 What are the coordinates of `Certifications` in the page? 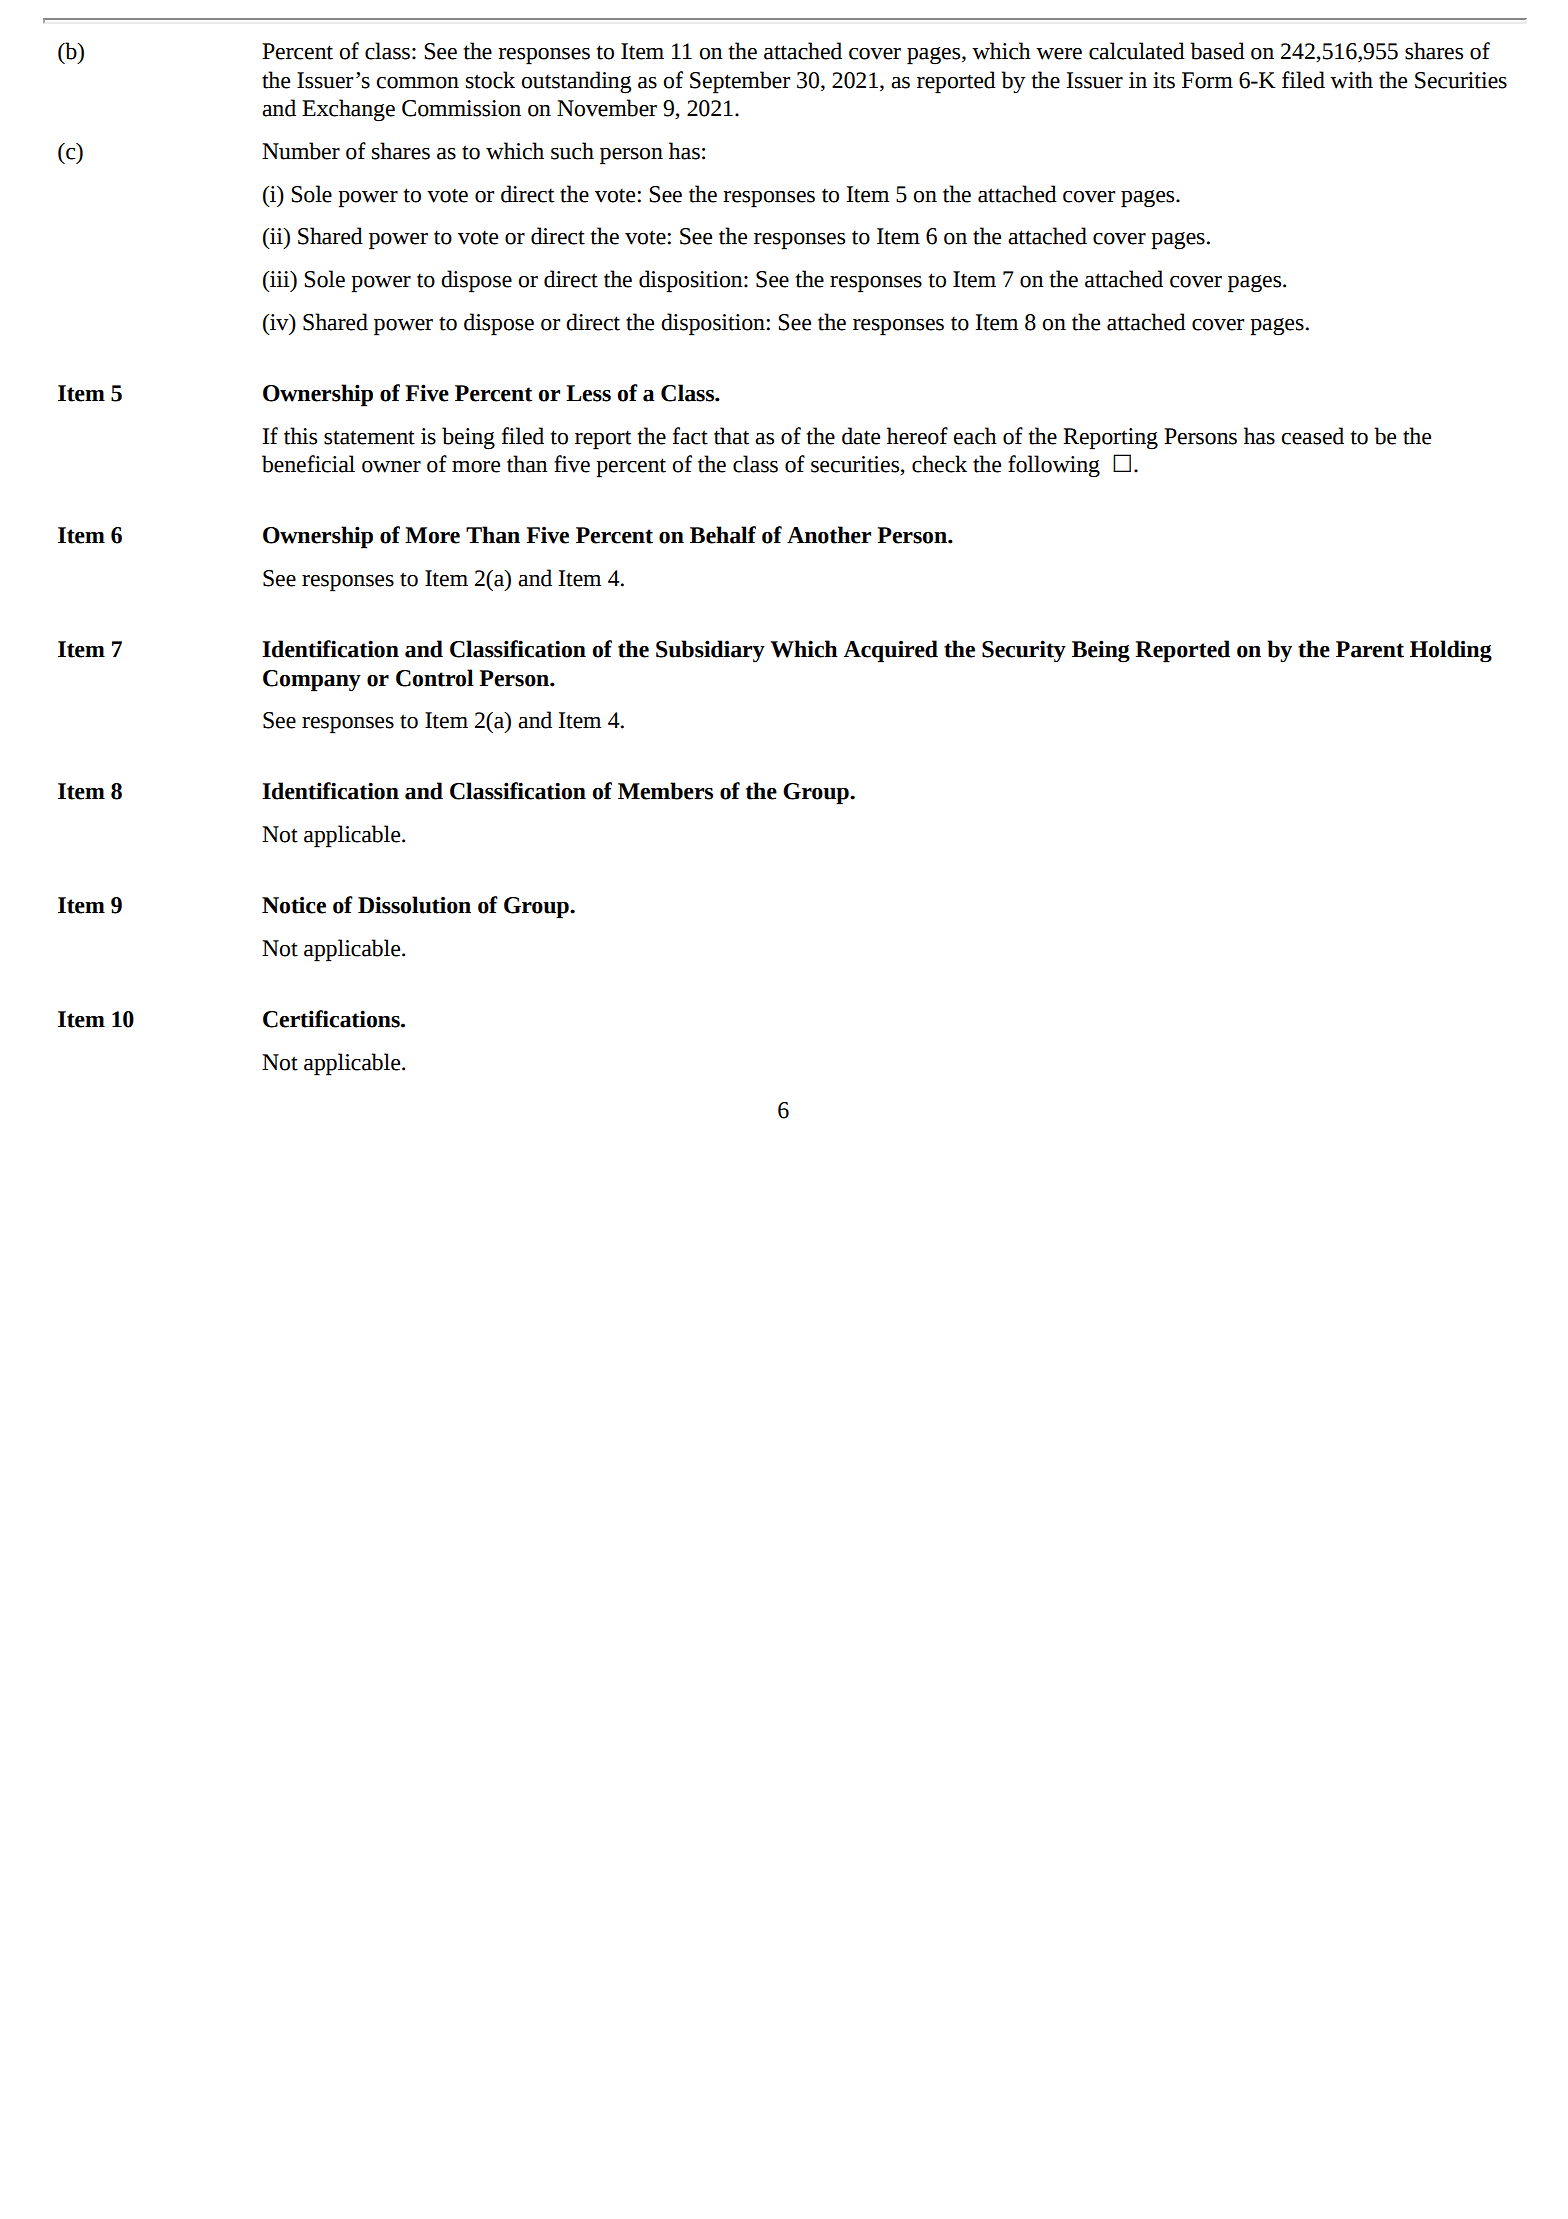 It's located at (332, 1019).
